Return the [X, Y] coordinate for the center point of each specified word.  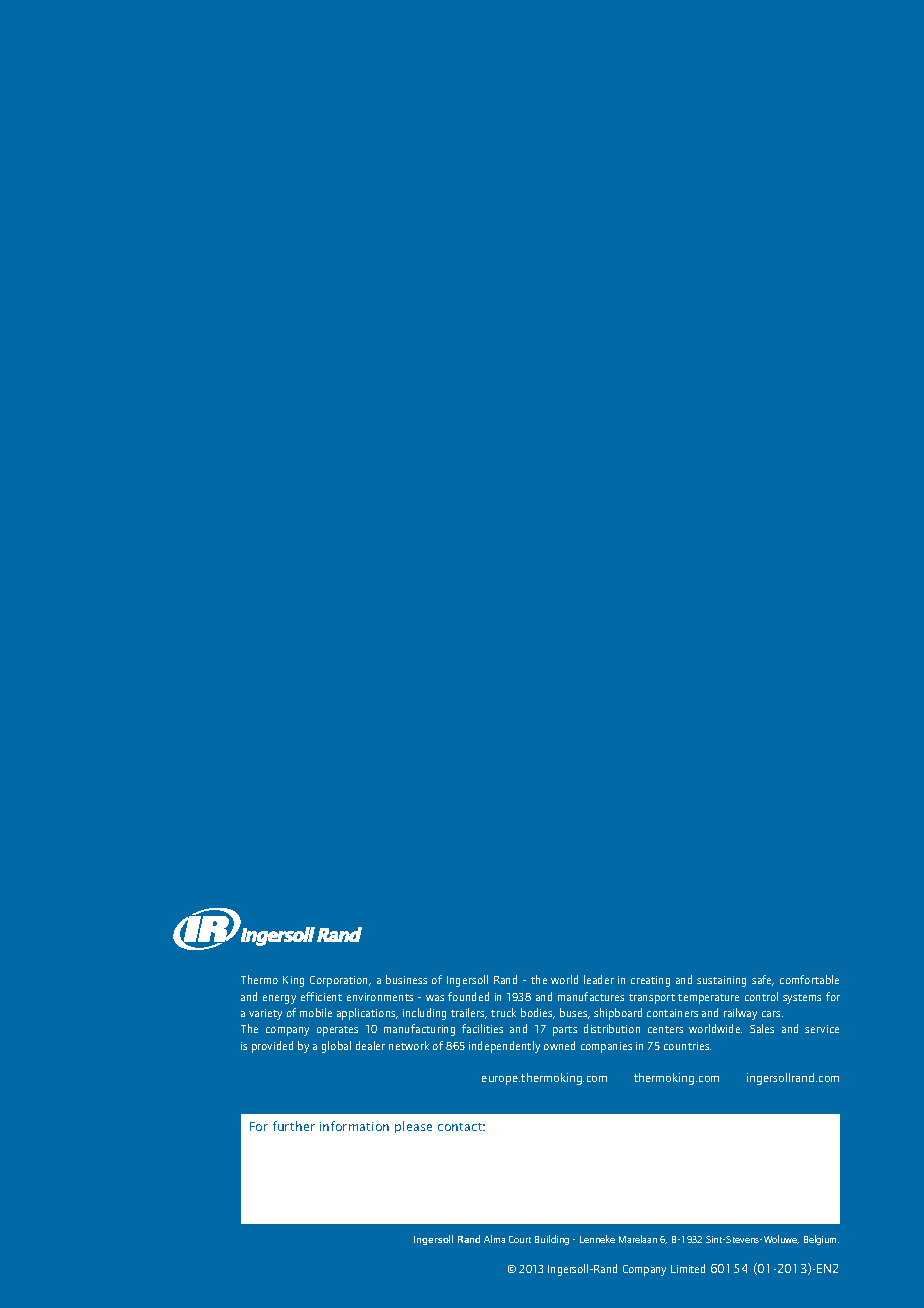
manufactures [591, 996]
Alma [494, 1239]
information [354, 1126]
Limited [688, 1268]
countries [687, 1046]
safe [763, 980]
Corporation [340, 981]
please [413, 1127]
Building [552, 1240]
